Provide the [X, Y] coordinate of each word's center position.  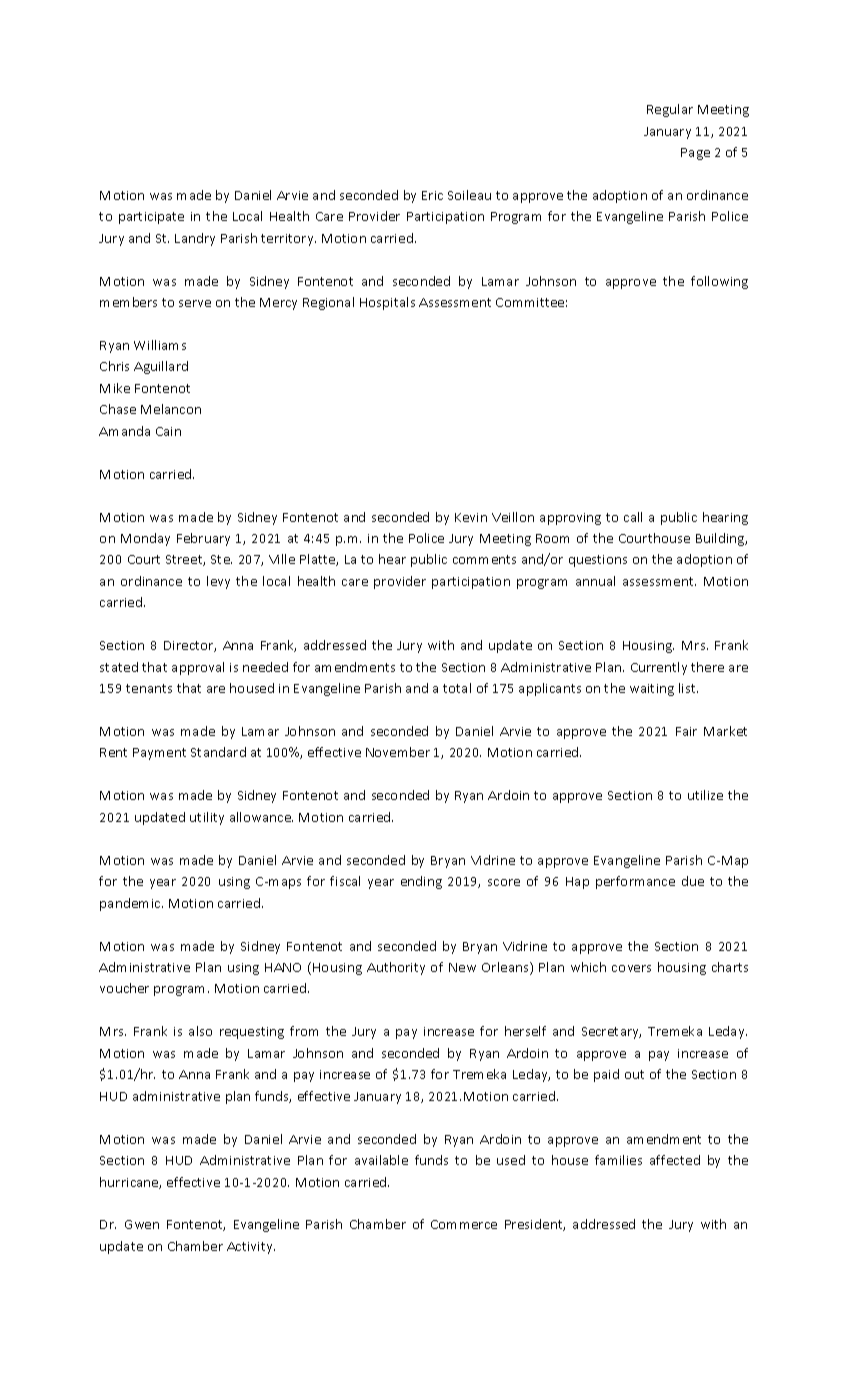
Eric [432, 195]
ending [421, 882]
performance [635, 882]
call [633, 517]
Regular [670, 110]
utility [207, 818]
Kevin [471, 517]
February [203, 539]
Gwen [142, 1224]
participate [151, 218]
